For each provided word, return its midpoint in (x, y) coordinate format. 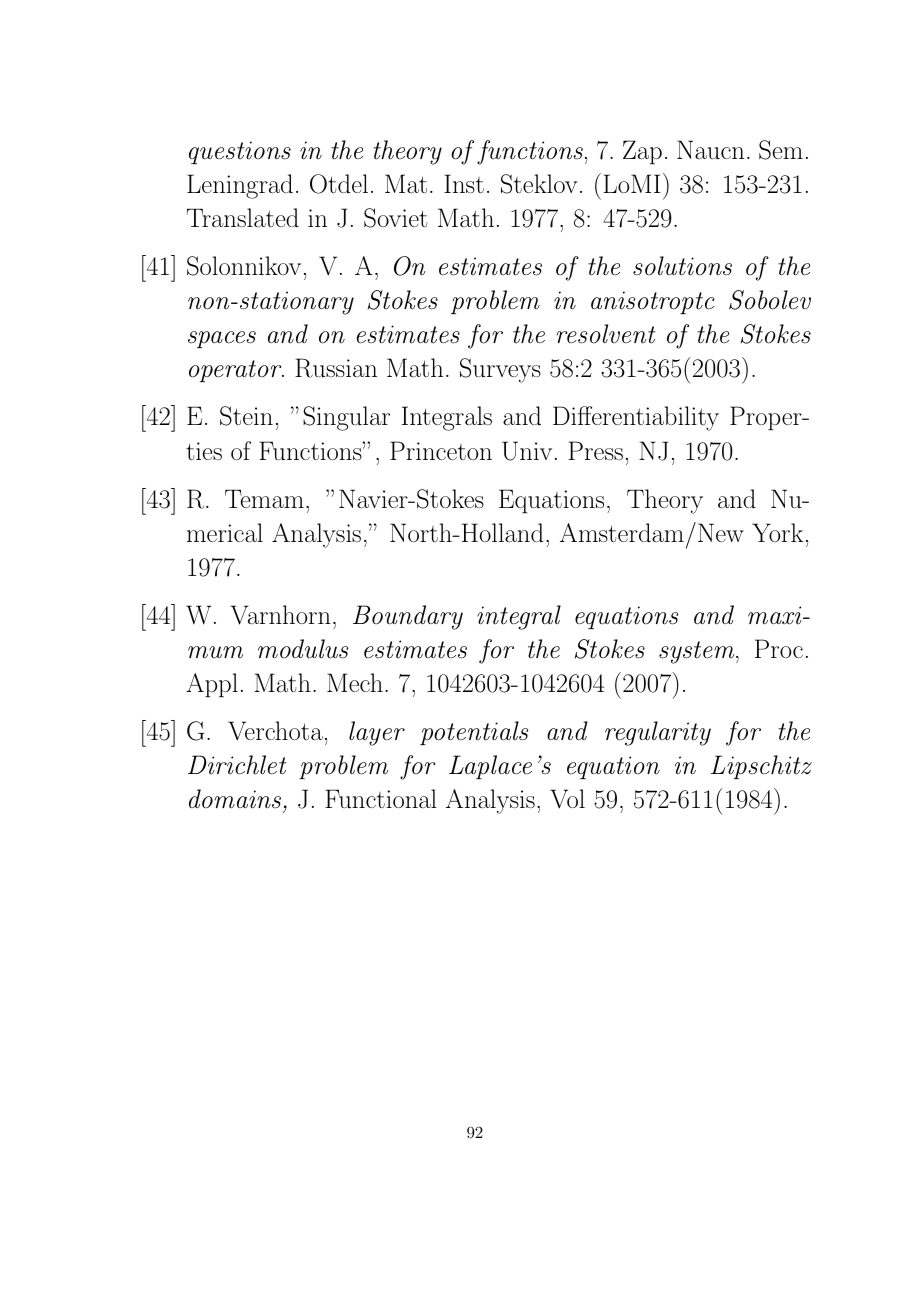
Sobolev (770, 300)
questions (240, 152)
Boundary (408, 617)
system (698, 652)
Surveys (500, 370)
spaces (222, 339)
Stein (246, 416)
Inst (464, 183)
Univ (527, 451)
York (777, 532)
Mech (355, 682)
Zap (642, 152)
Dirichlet (237, 765)
